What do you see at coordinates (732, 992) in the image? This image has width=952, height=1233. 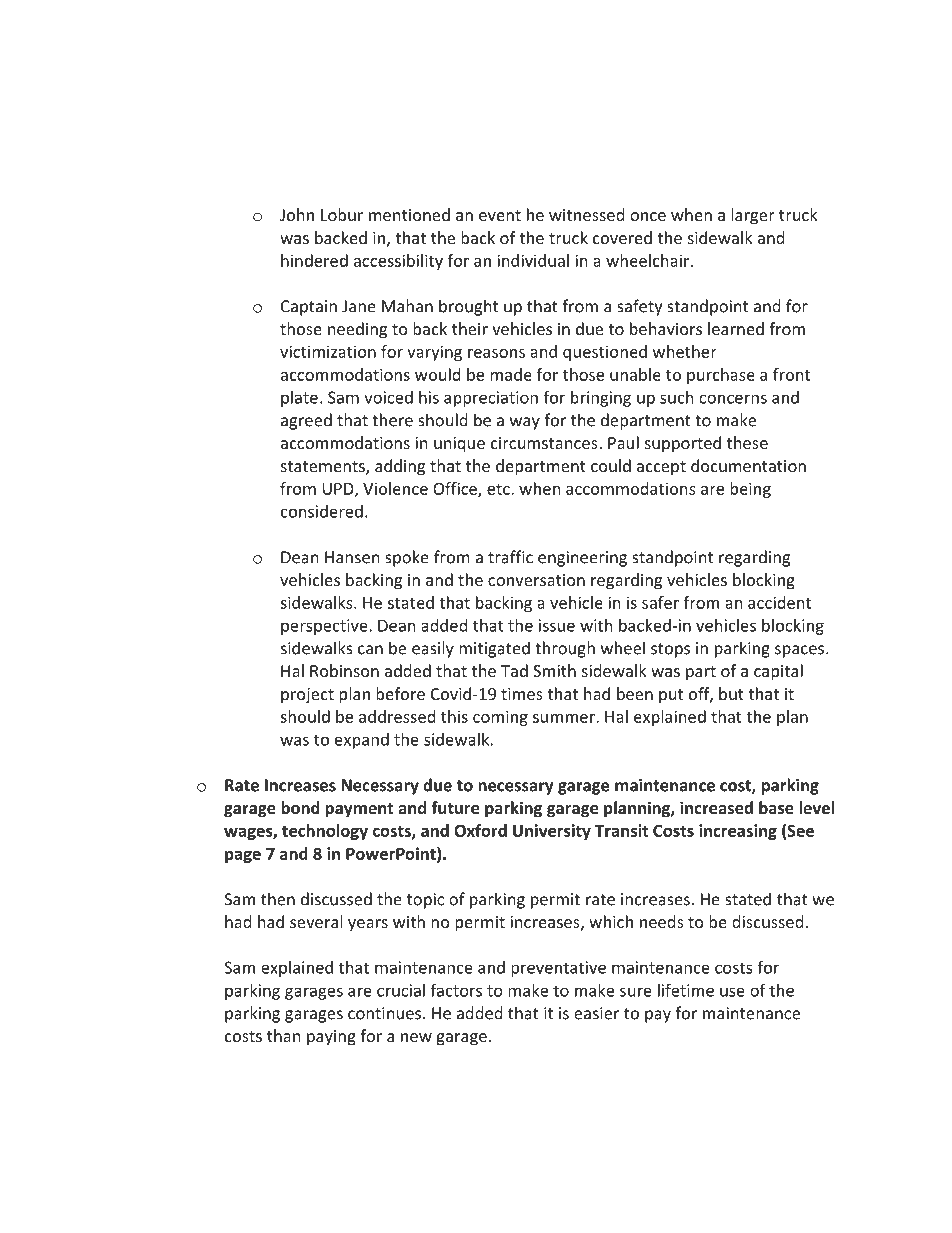 I see `use` at bounding box center [732, 992].
